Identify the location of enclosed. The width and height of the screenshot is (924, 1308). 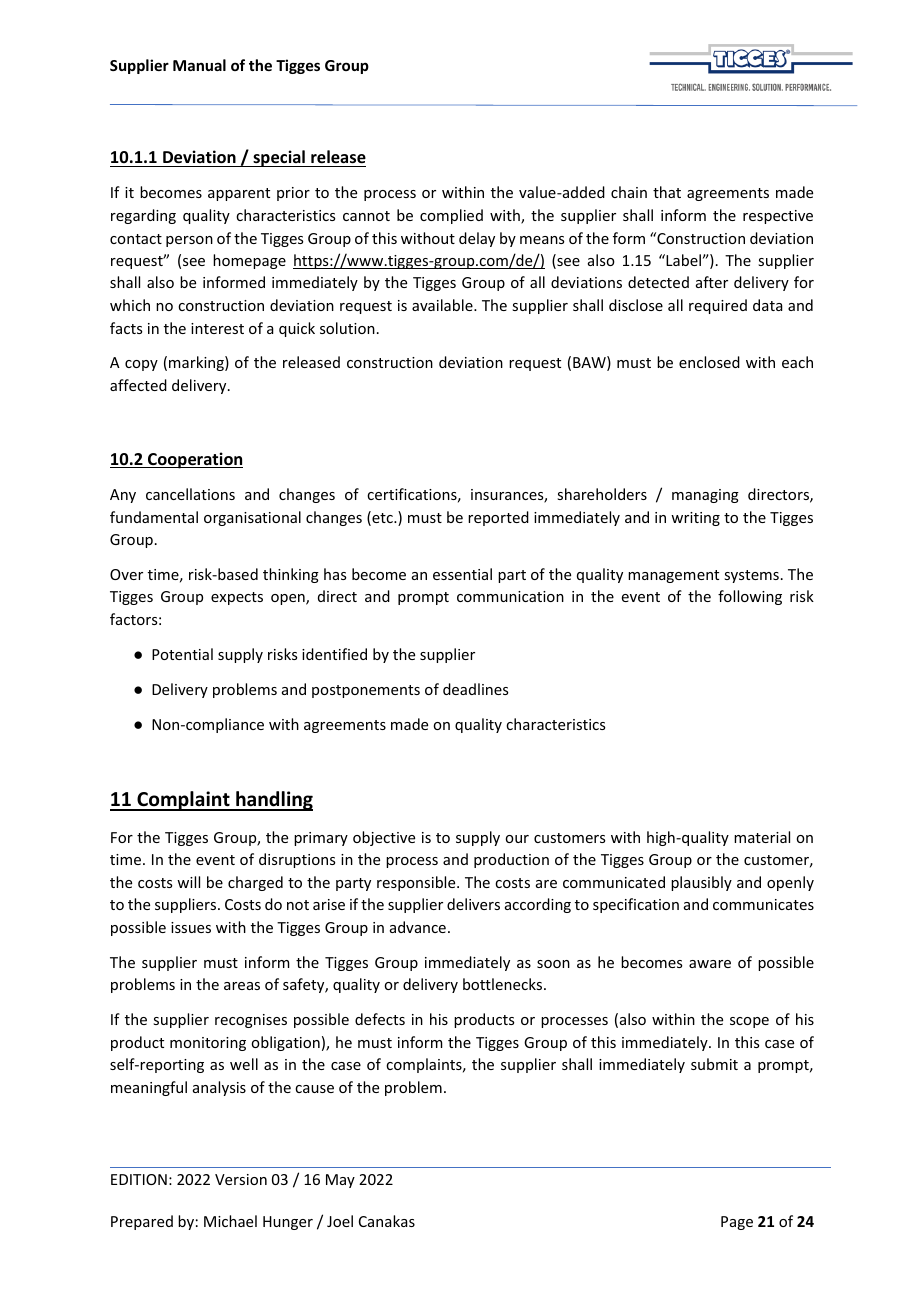
(709, 362).
